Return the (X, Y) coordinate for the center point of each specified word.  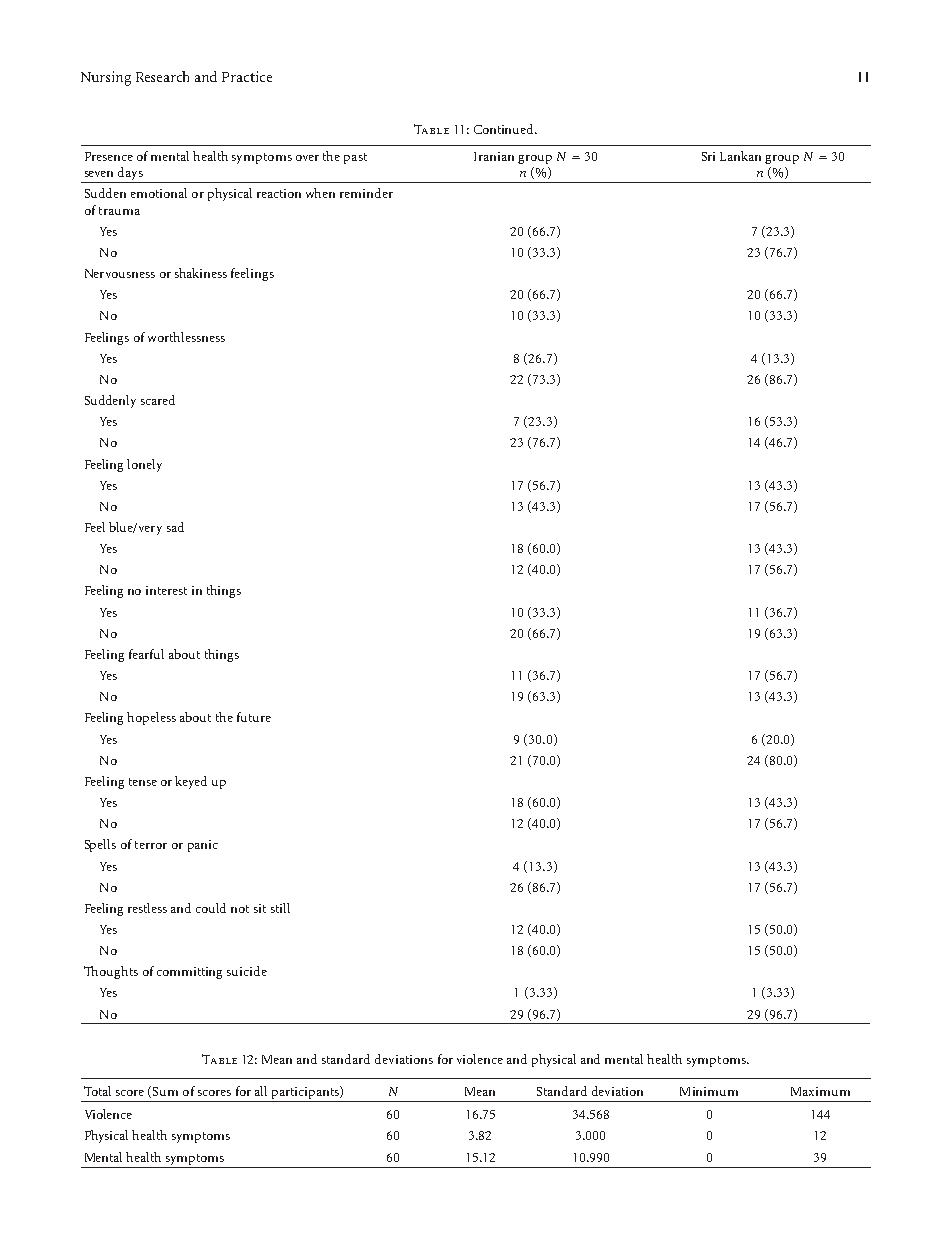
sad (175, 527)
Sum (165, 1091)
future (254, 717)
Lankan (740, 156)
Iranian (494, 156)
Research (162, 76)
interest (166, 590)
